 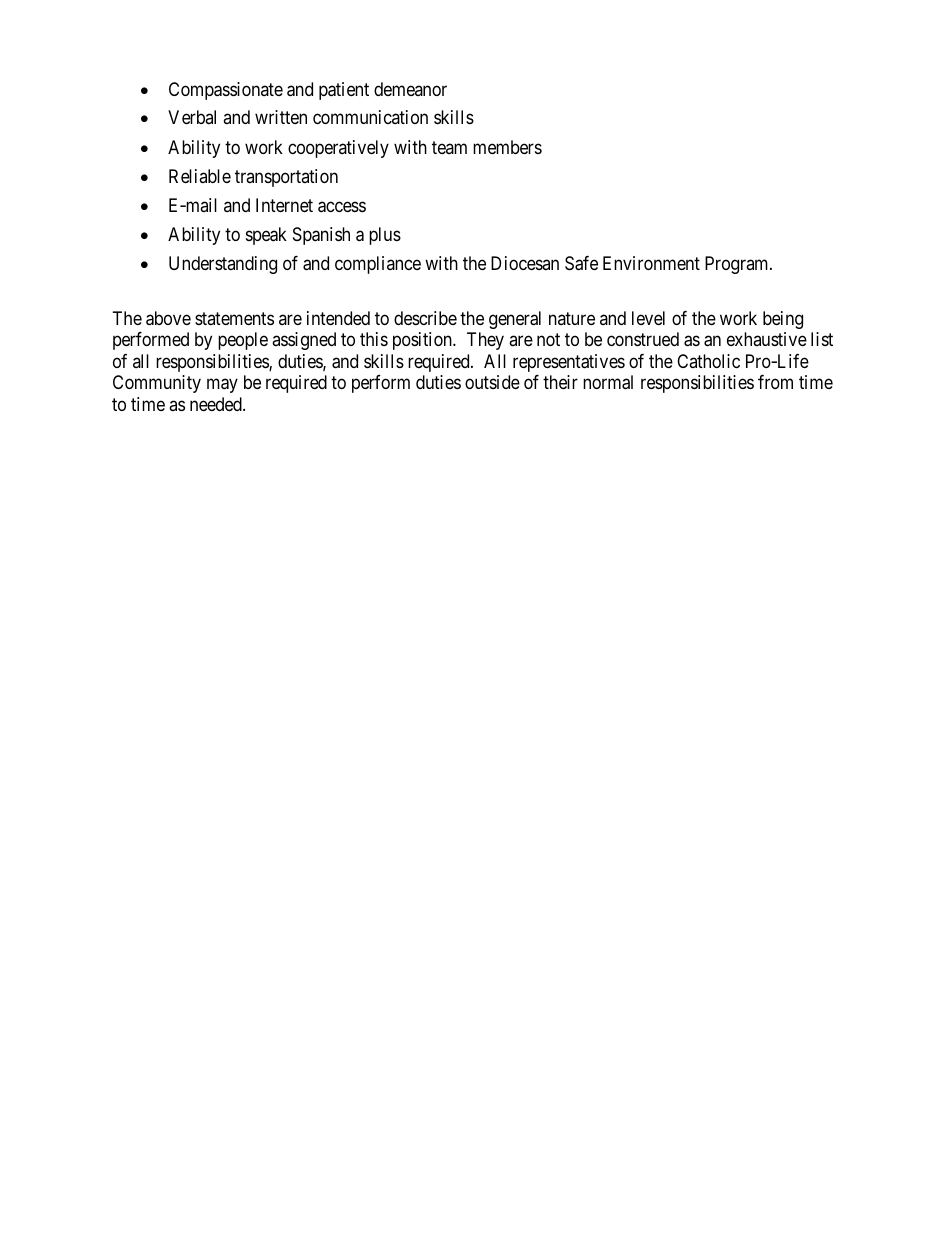 What do you see at coordinates (515, 320) in the image?
I see `general` at bounding box center [515, 320].
